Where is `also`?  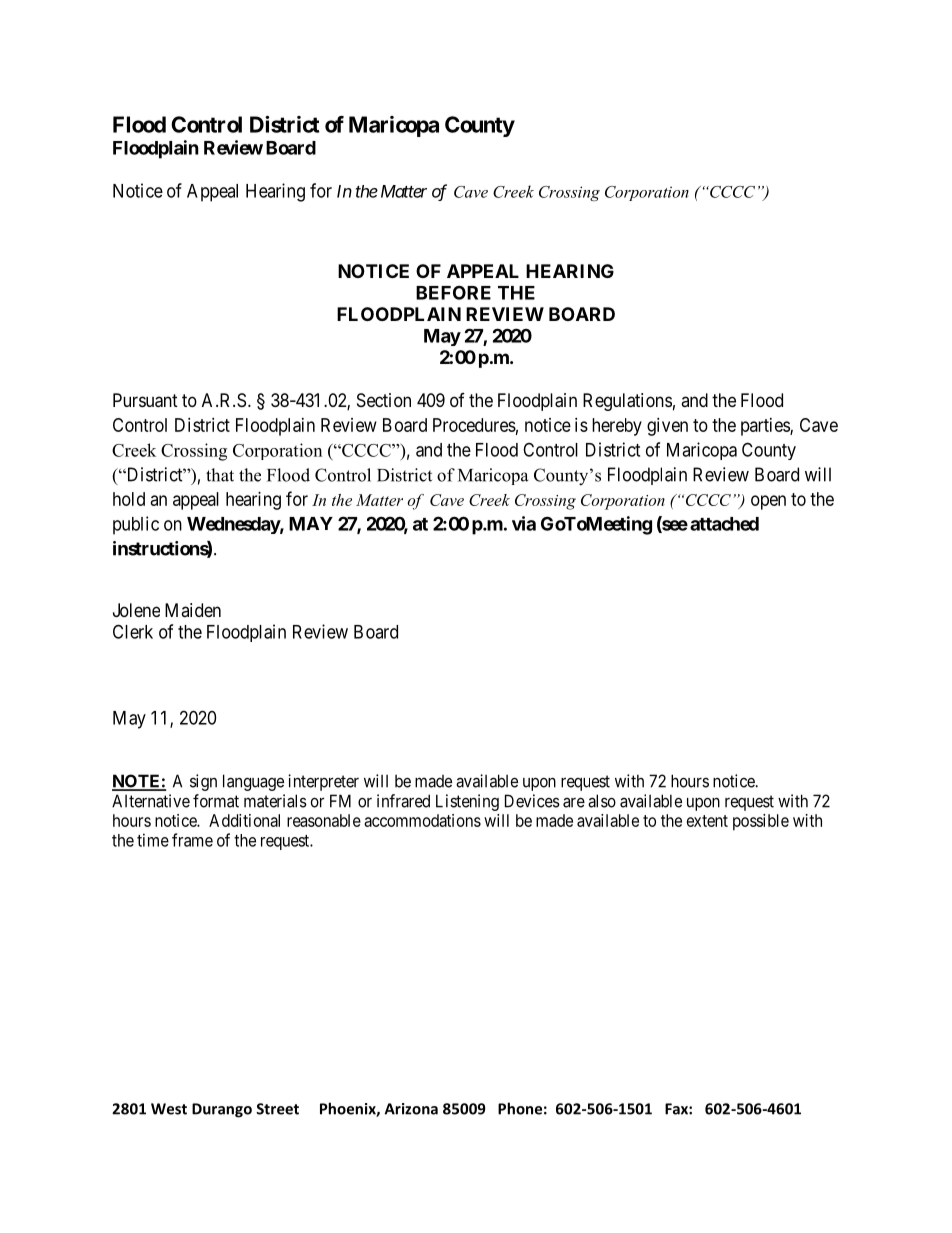 also is located at coordinates (602, 801).
